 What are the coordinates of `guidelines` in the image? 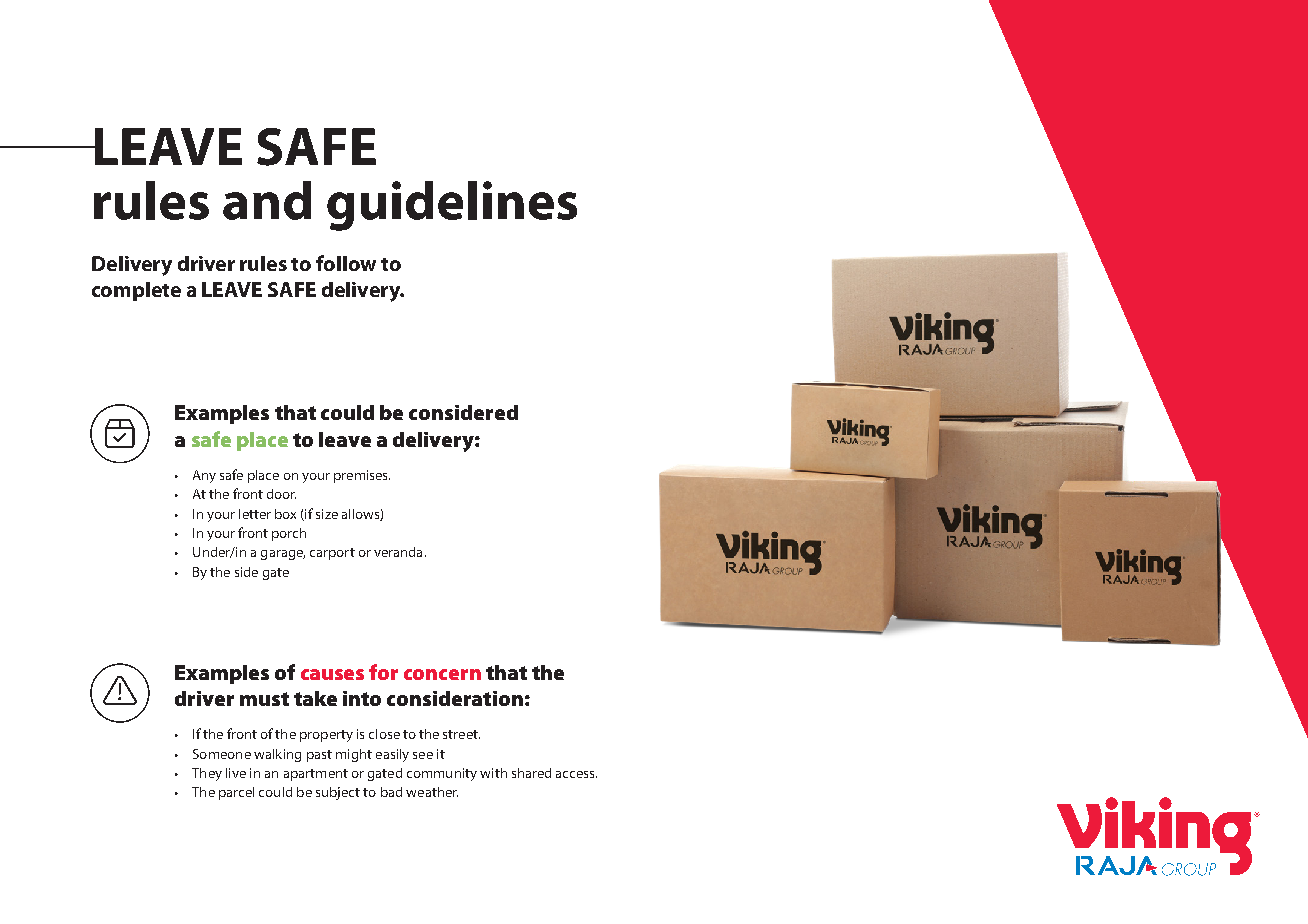 It's located at (452, 206).
